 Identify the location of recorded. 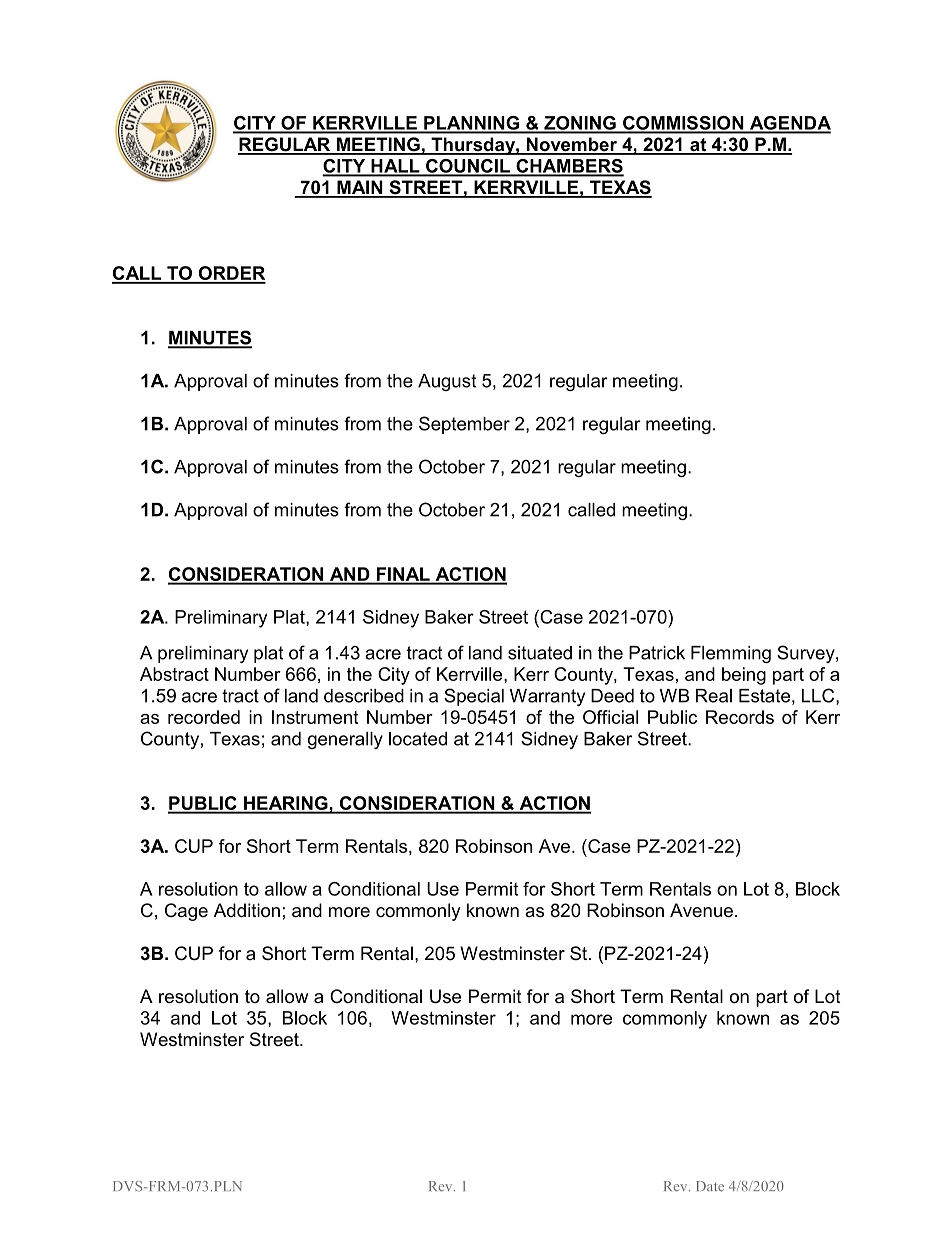
(204, 717).
